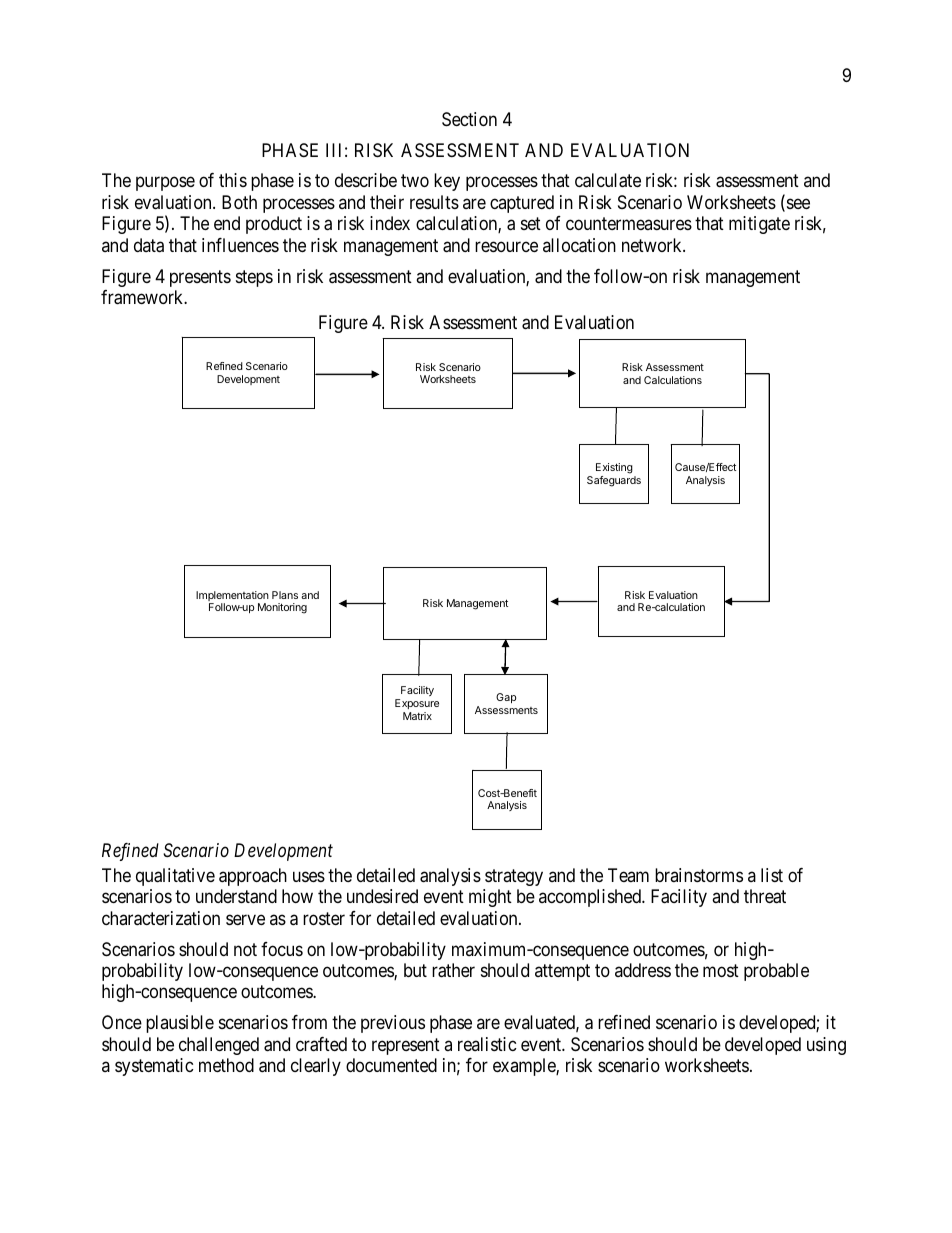 The height and width of the screenshot is (1233, 952). Describe the element at coordinates (614, 470) in the screenshot. I see `Existing` at that location.
